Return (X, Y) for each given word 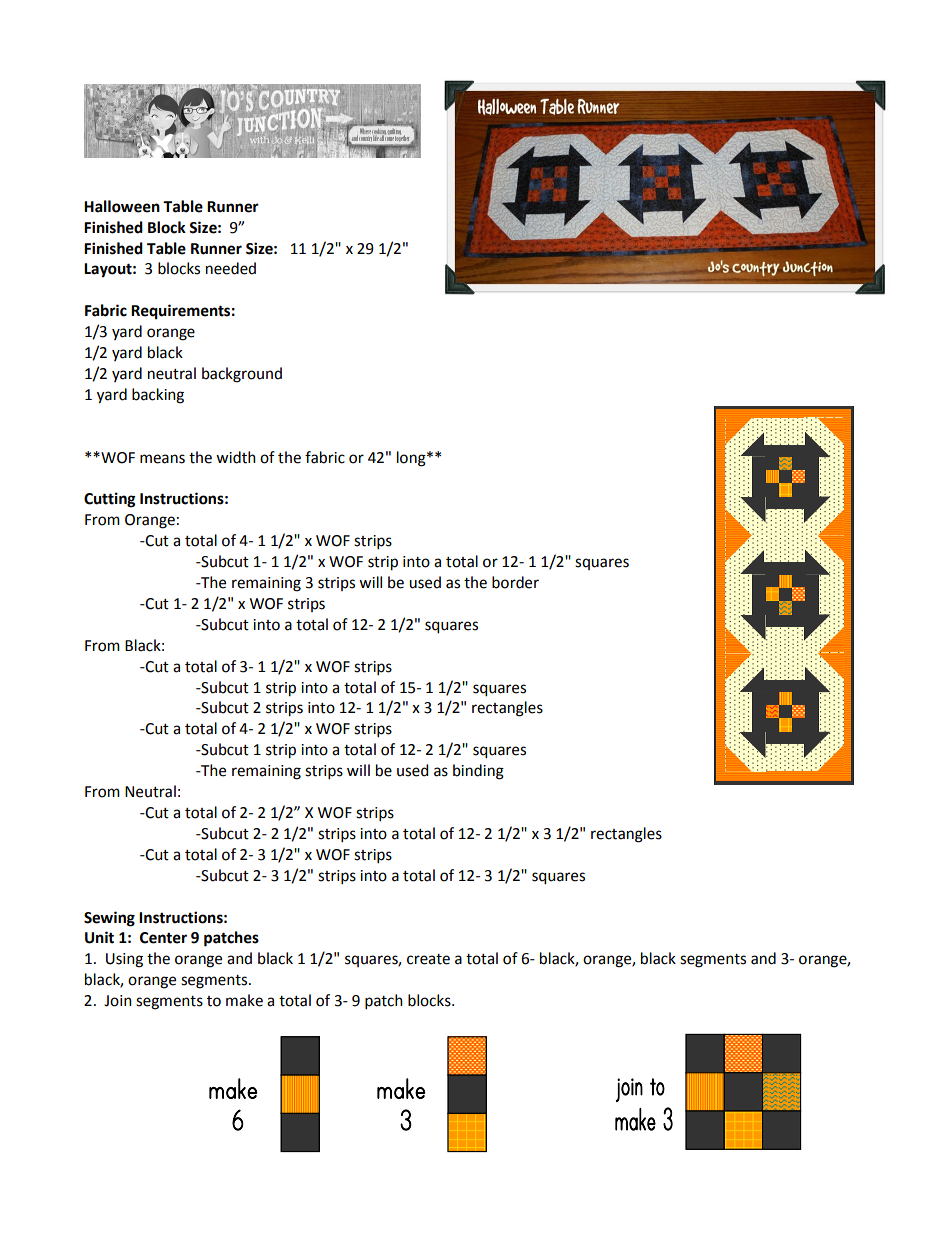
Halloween (122, 206)
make (244, 1000)
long (412, 459)
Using (124, 960)
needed (231, 268)
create (428, 959)
